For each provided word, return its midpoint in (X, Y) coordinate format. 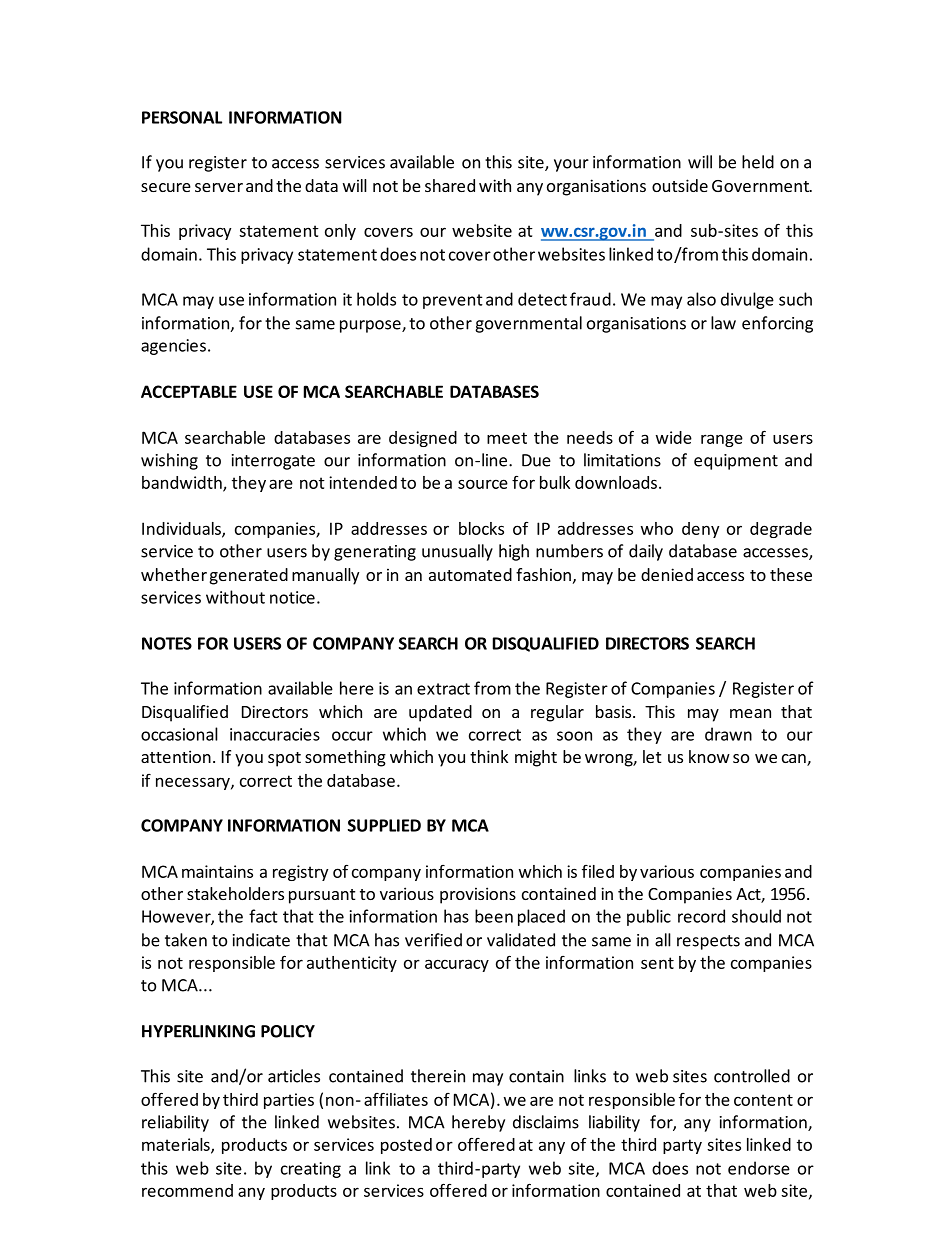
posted (406, 1146)
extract (443, 689)
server (219, 187)
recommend (187, 1190)
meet (507, 438)
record (701, 916)
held (758, 162)
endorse (759, 1168)
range (722, 440)
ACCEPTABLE (189, 391)
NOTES (167, 643)
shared (450, 185)
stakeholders (235, 893)
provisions (478, 895)
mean (750, 713)
